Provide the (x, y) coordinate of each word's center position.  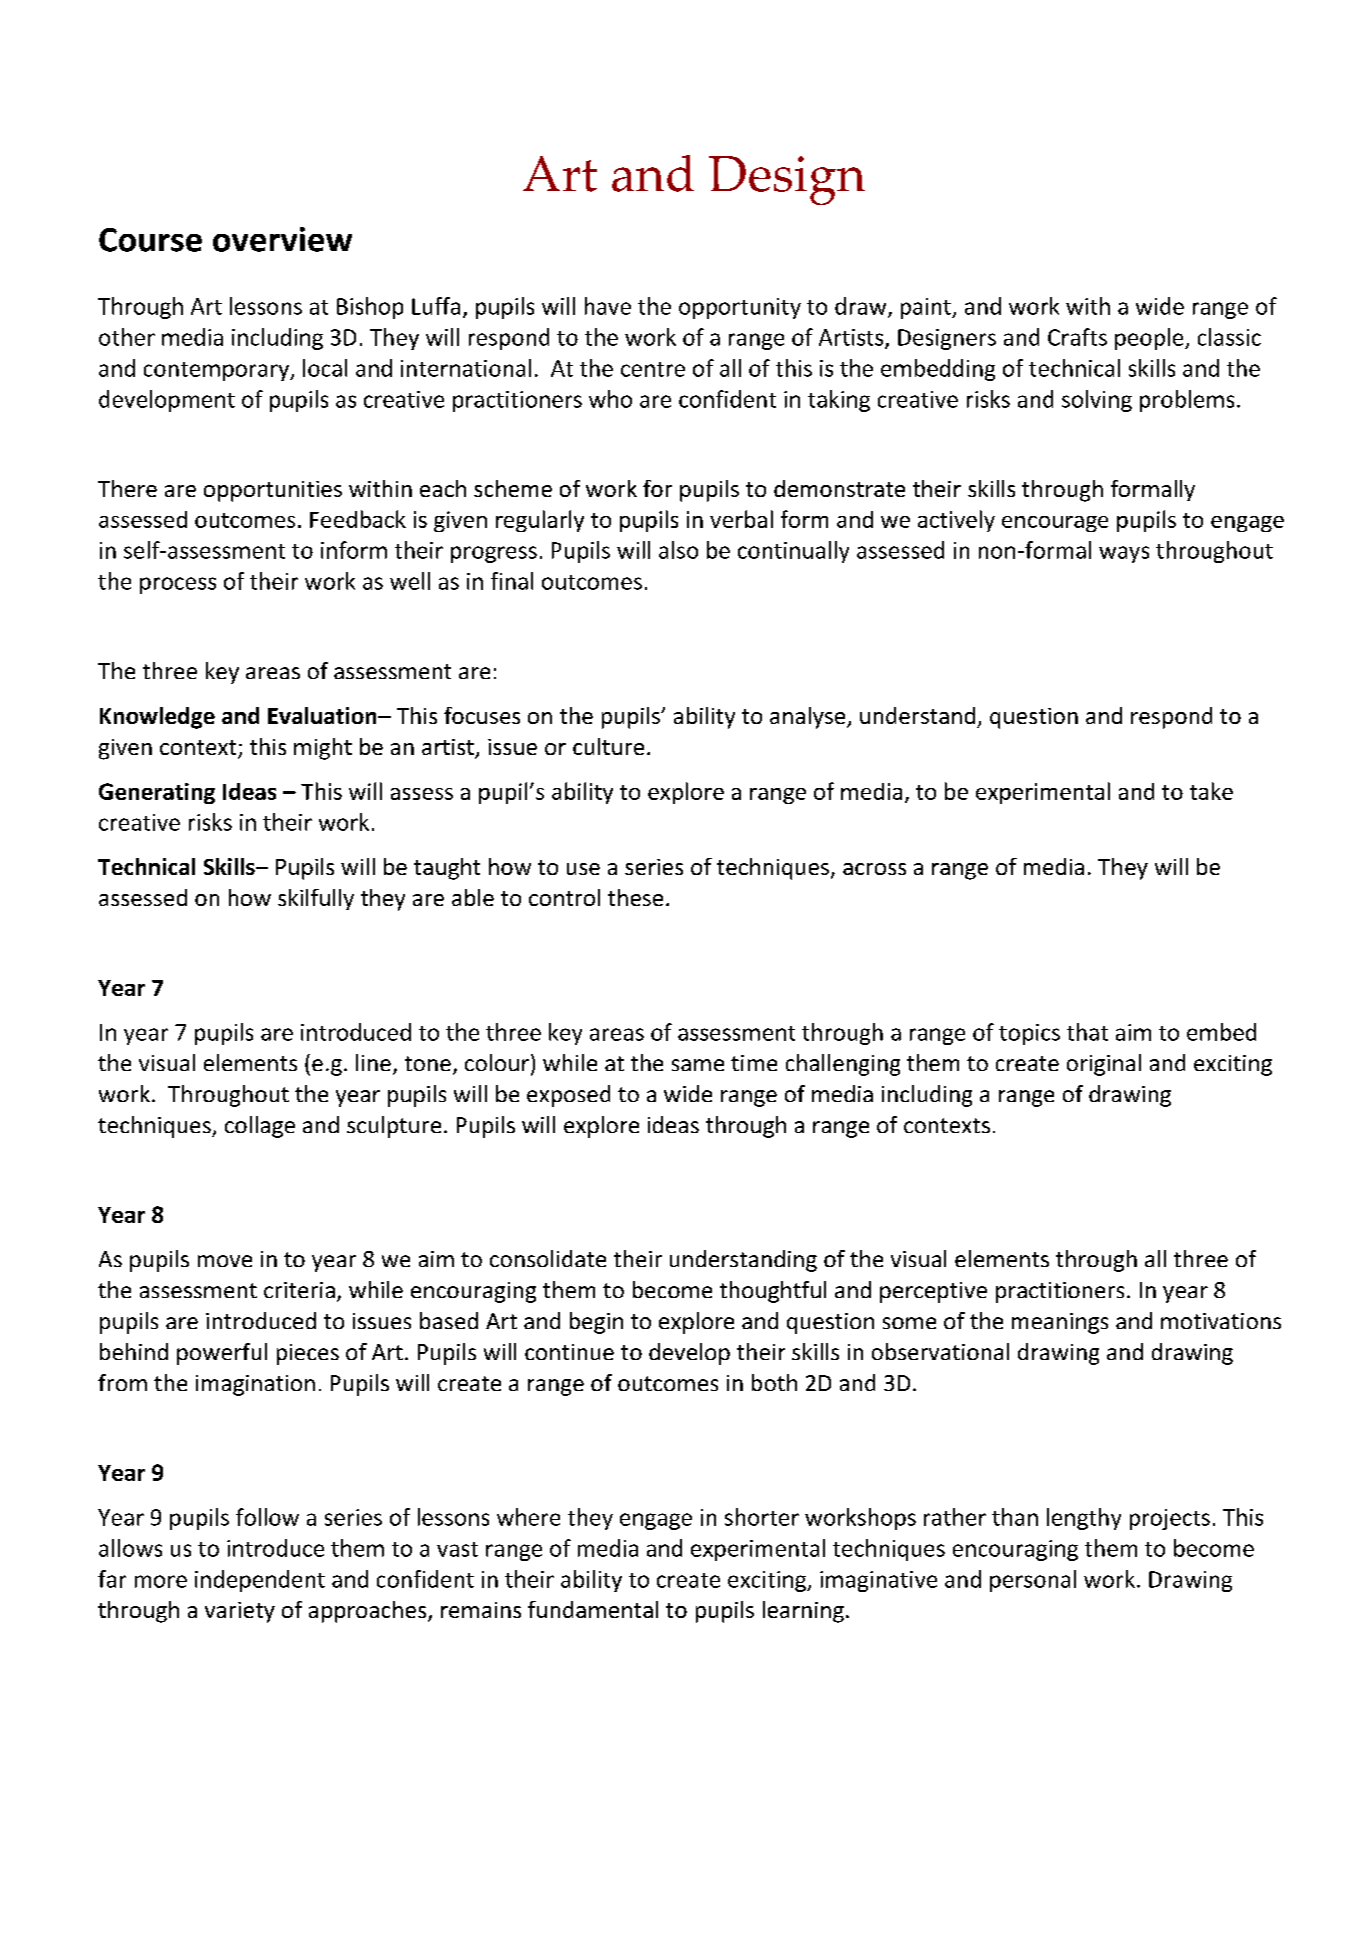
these (635, 897)
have (608, 306)
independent (260, 1581)
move (225, 1261)
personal (1033, 1581)
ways (1124, 554)
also (678, 550)
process (178, 585)
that (1087, 1032)
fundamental (593, 1609)
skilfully (316, 899)
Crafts (1077, 337)
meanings (1060, 1323)
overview (282, 239)
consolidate (548, 1258)
